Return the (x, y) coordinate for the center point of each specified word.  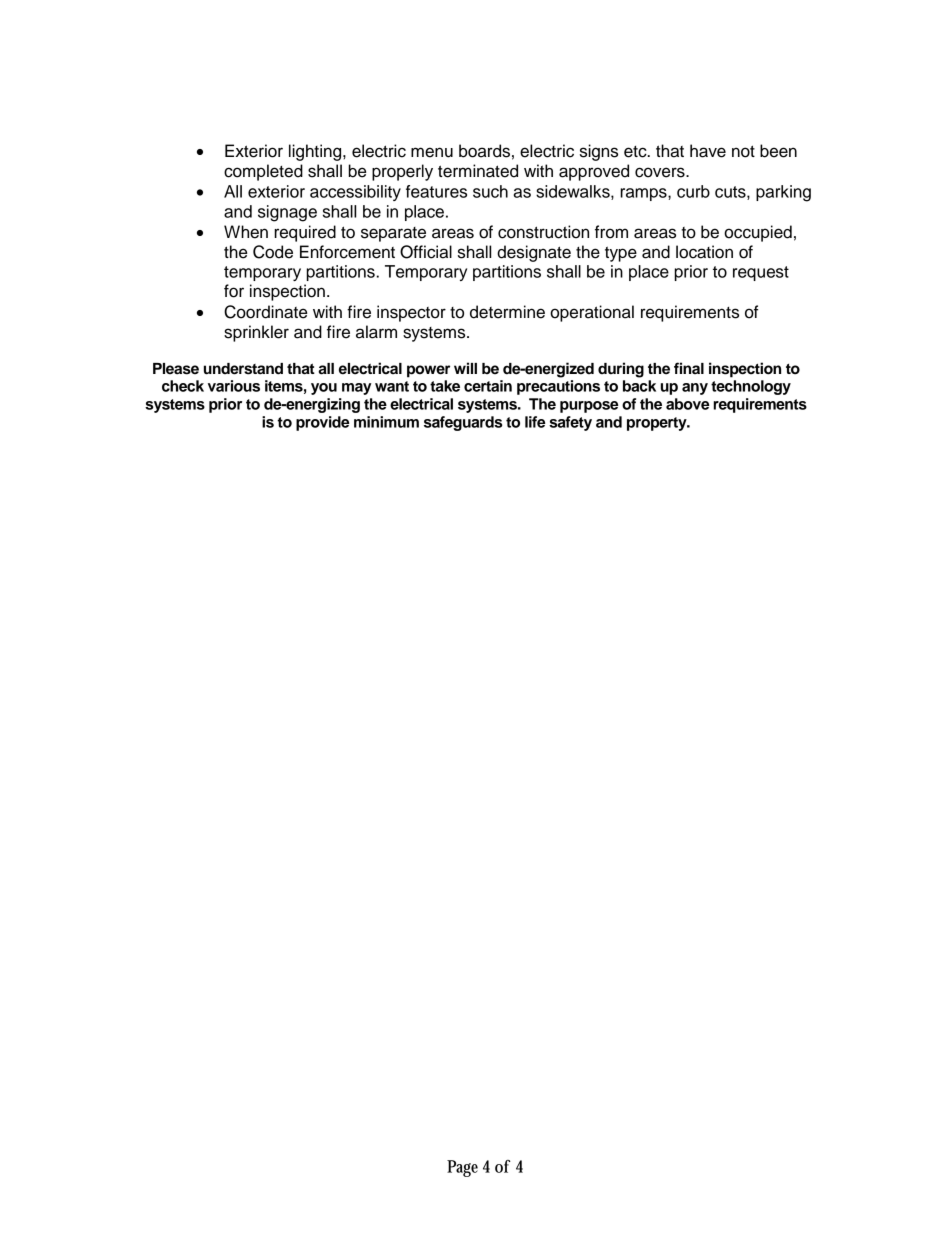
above (687, 404)
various (234, 386)
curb (693, 191)
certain (488, 386)
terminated (478, 171)
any (695, 389)
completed (263, 172)
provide (322, 423)
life (535, 422)
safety (570, 423)
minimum (386, 422)
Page (462, 1168)
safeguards (463, 423)
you (324, 389)
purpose (589, 407)
